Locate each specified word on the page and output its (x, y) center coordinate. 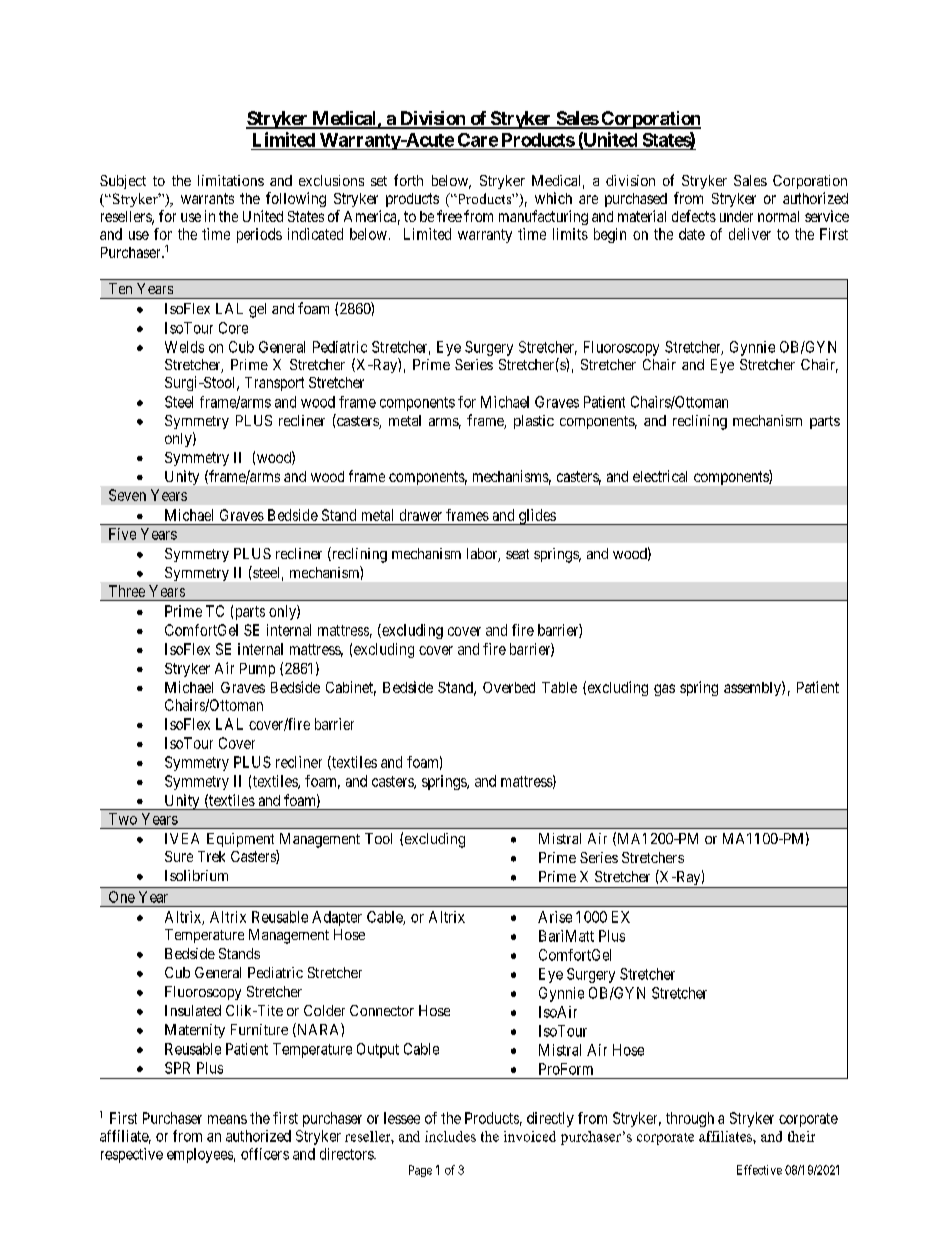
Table (559, 687)
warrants (207, 198)
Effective (759, 1170)
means (227, 1119)
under (736, 216)
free (449, 216)
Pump (257, 670)
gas (664, 690)
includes (450, 1136)
